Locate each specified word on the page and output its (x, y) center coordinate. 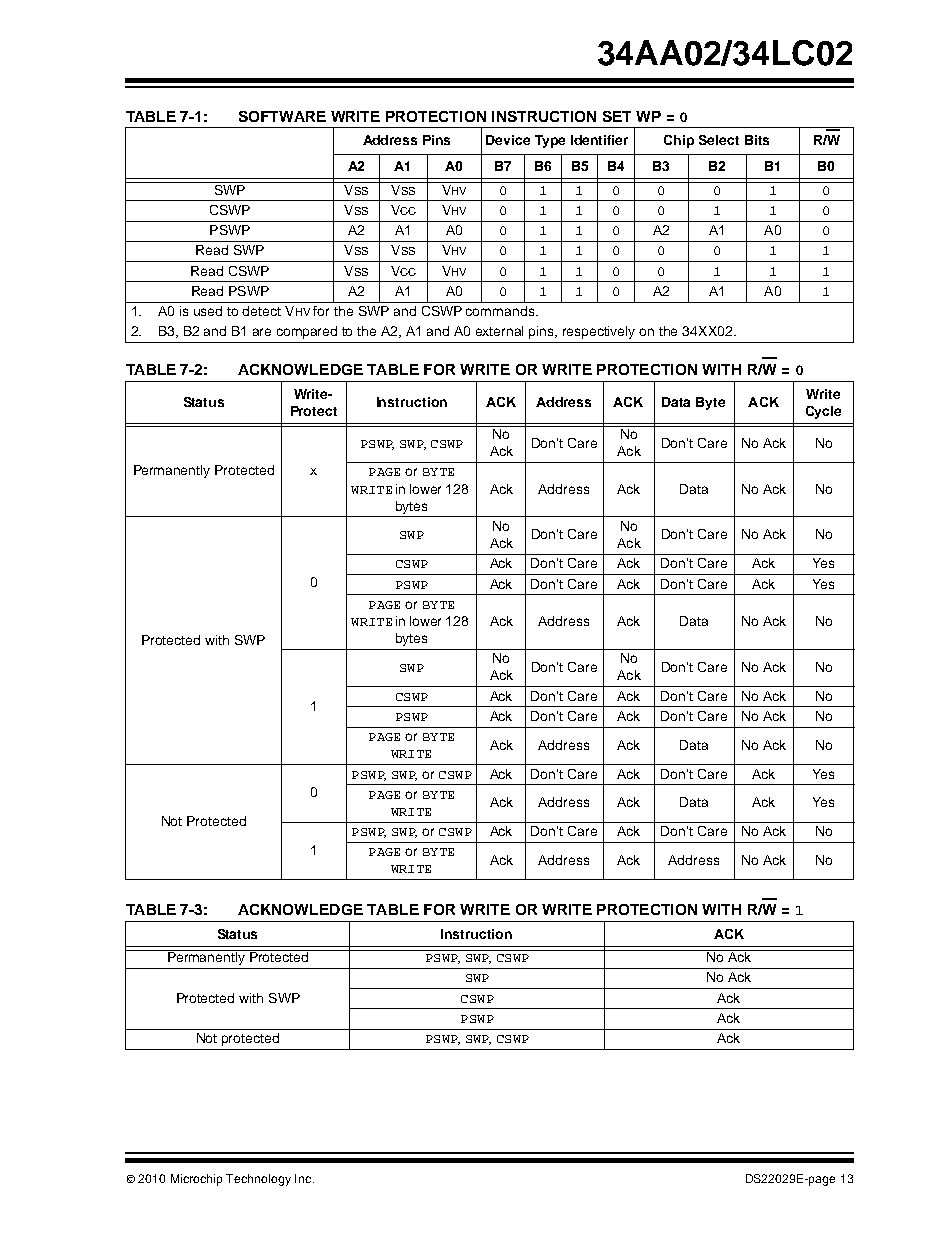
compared (307, 332)
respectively (599, 332)
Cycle (823, 412)
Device (508, 140)
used (208, 311)
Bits (757, 140)
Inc (304, 1178)
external (499, 331)
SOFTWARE (282, 116)
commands (501, 311)
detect (261, 311)
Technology (258, 1180)
